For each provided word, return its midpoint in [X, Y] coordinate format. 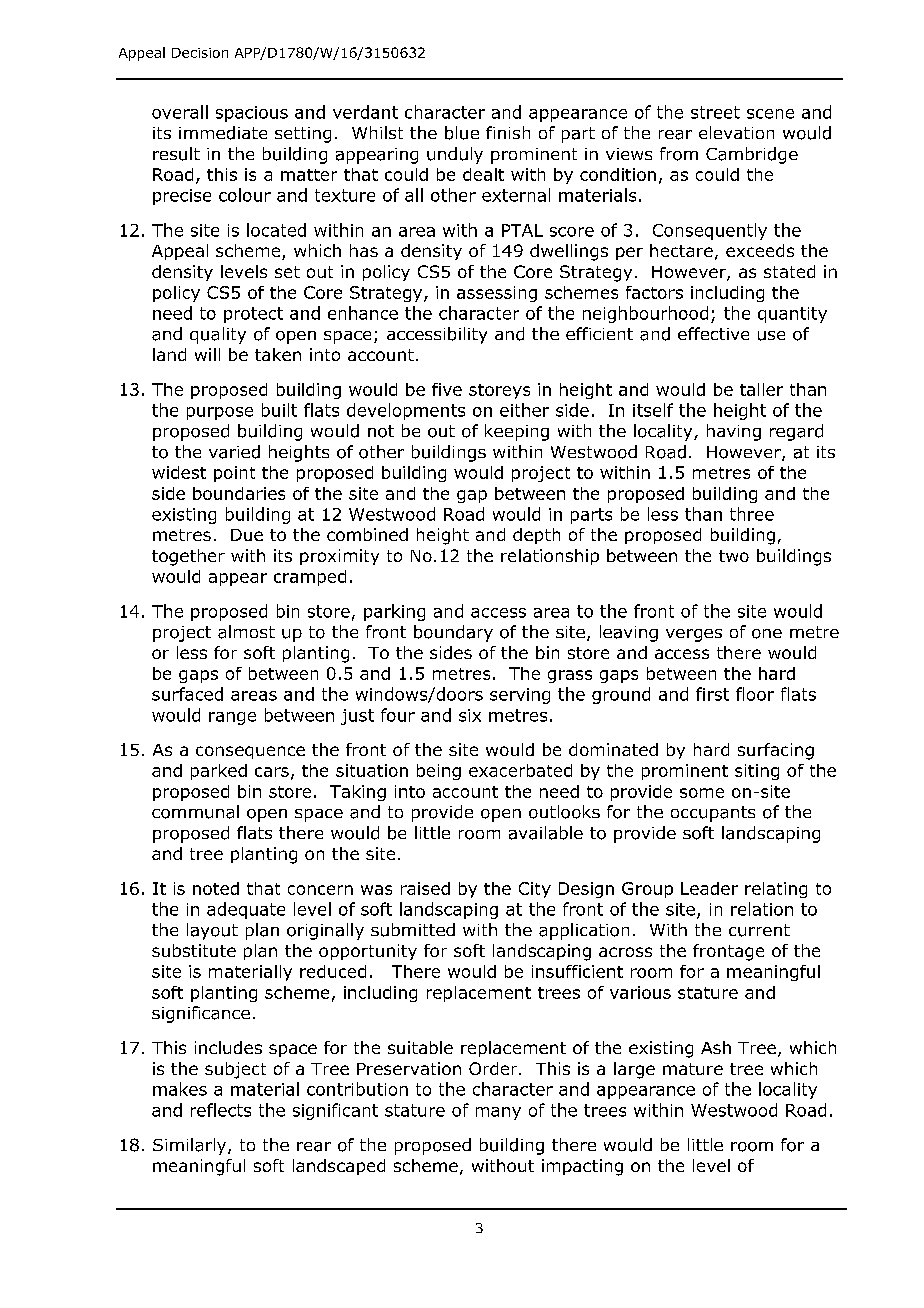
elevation [736, 132]
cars [272, 772]
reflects [221, 1110]
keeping [517, 432]
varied [234, 452]
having [734, 432]
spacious [252, 114]
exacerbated [520, 770]
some [702, 793]
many [498, 1113]
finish [508, 132]
